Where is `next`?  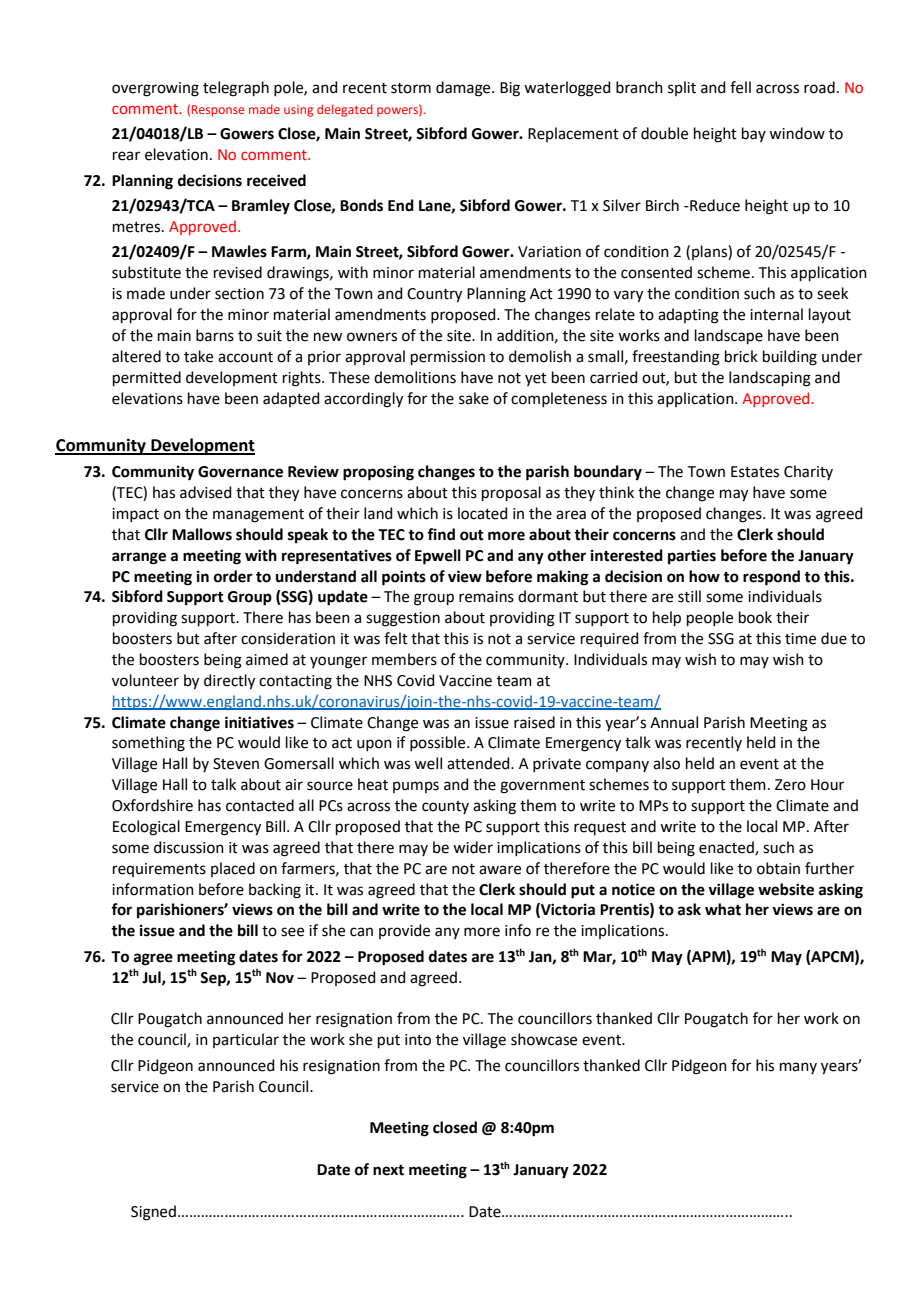 next is located at coordinates (388, 1170).
